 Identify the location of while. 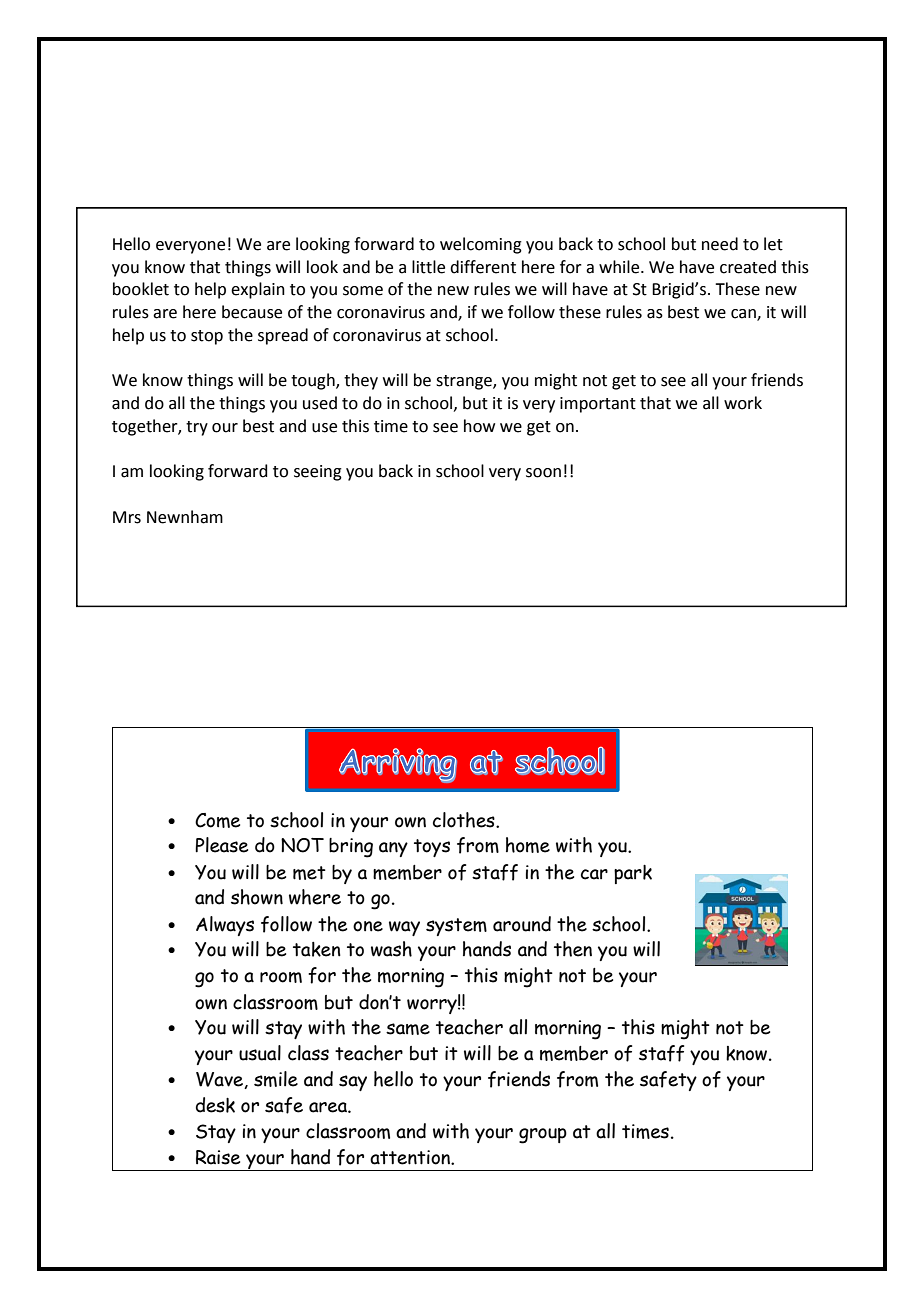
(620, 267).
